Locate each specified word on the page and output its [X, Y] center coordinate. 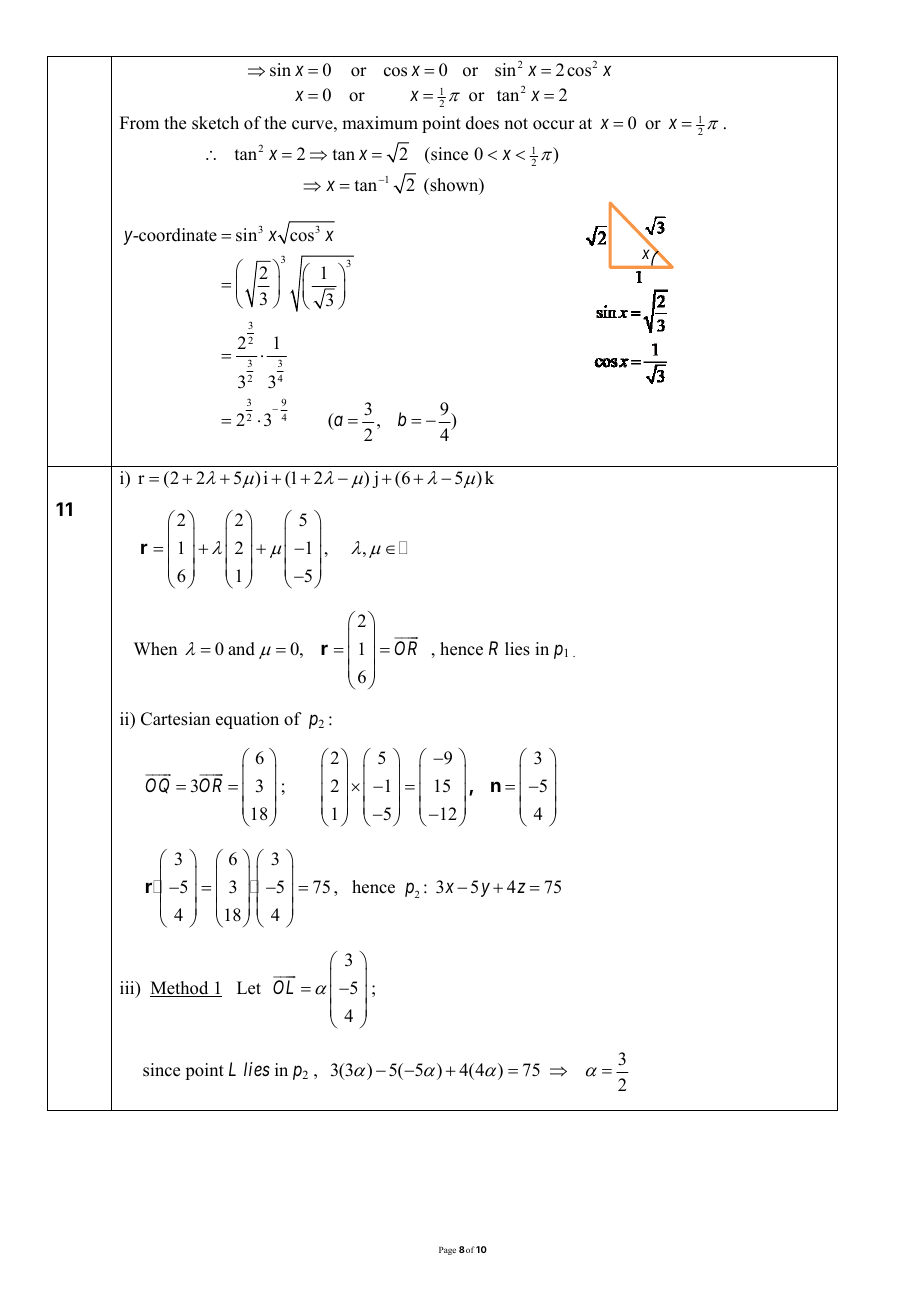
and [241, 649]
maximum [380, 123]
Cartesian [175, 719]
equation [247, 720]
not [516, 124]
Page [447, 1251]
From [139, 123]
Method [180, 989]
